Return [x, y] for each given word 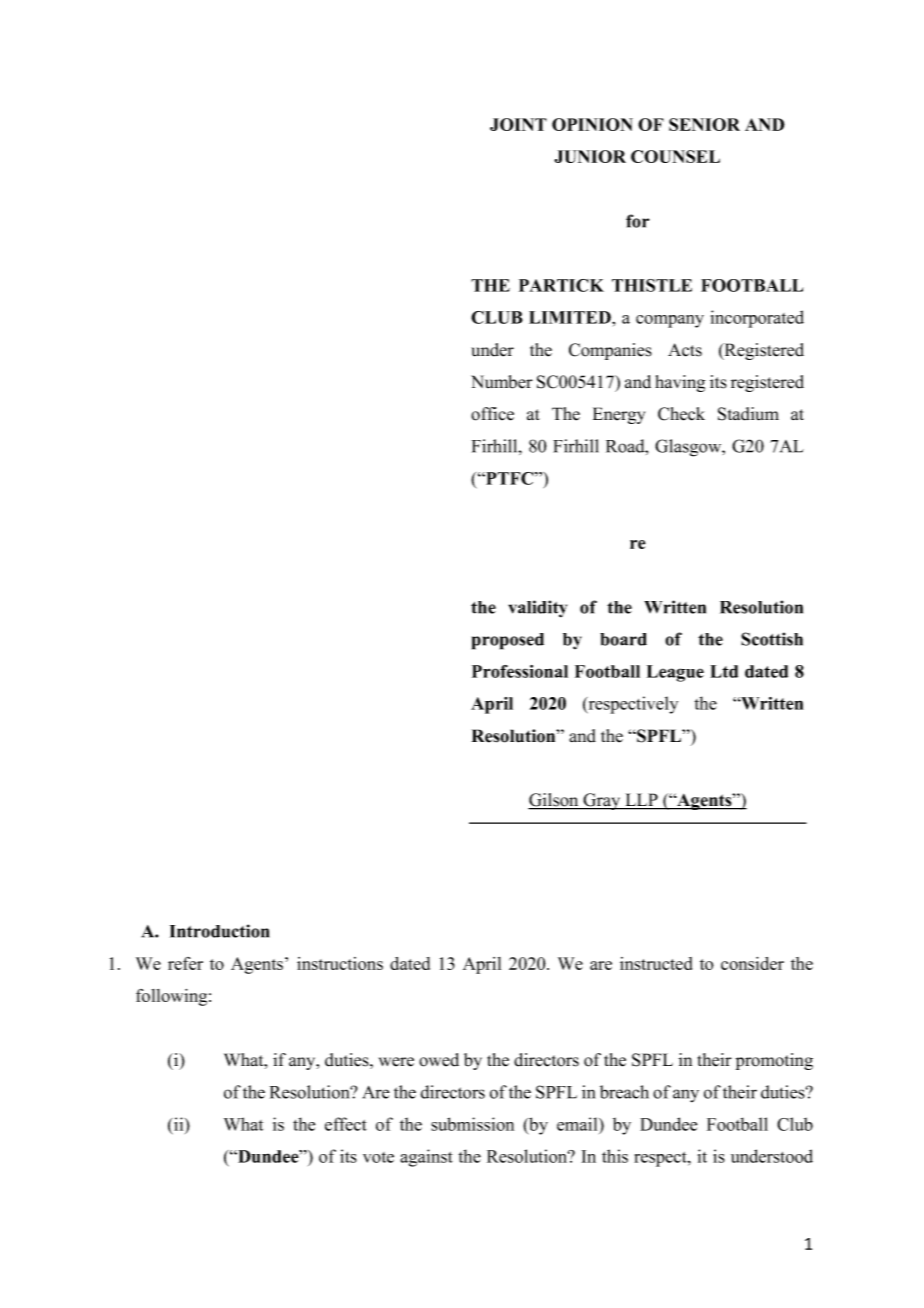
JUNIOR [590, 156]
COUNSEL [675, 156]
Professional [520, 671]
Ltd [724, 671]
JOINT [518, 124]
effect [346, 1124]
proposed [508, 641]
